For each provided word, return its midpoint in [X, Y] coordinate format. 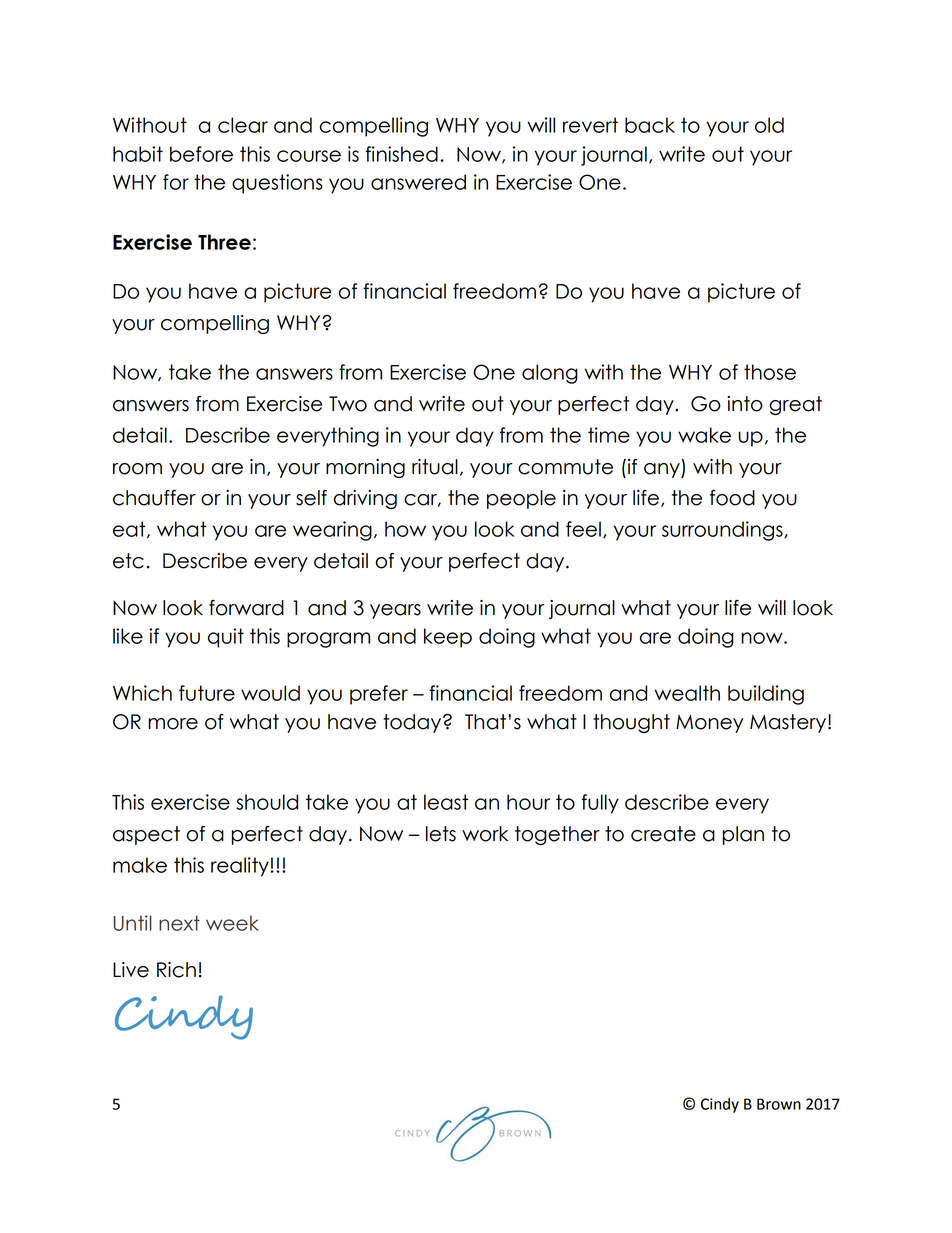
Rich [176, 970]
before [201, 154]
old [769, 125]
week [232, 923]
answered [418, 182]
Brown [779, 1104]
